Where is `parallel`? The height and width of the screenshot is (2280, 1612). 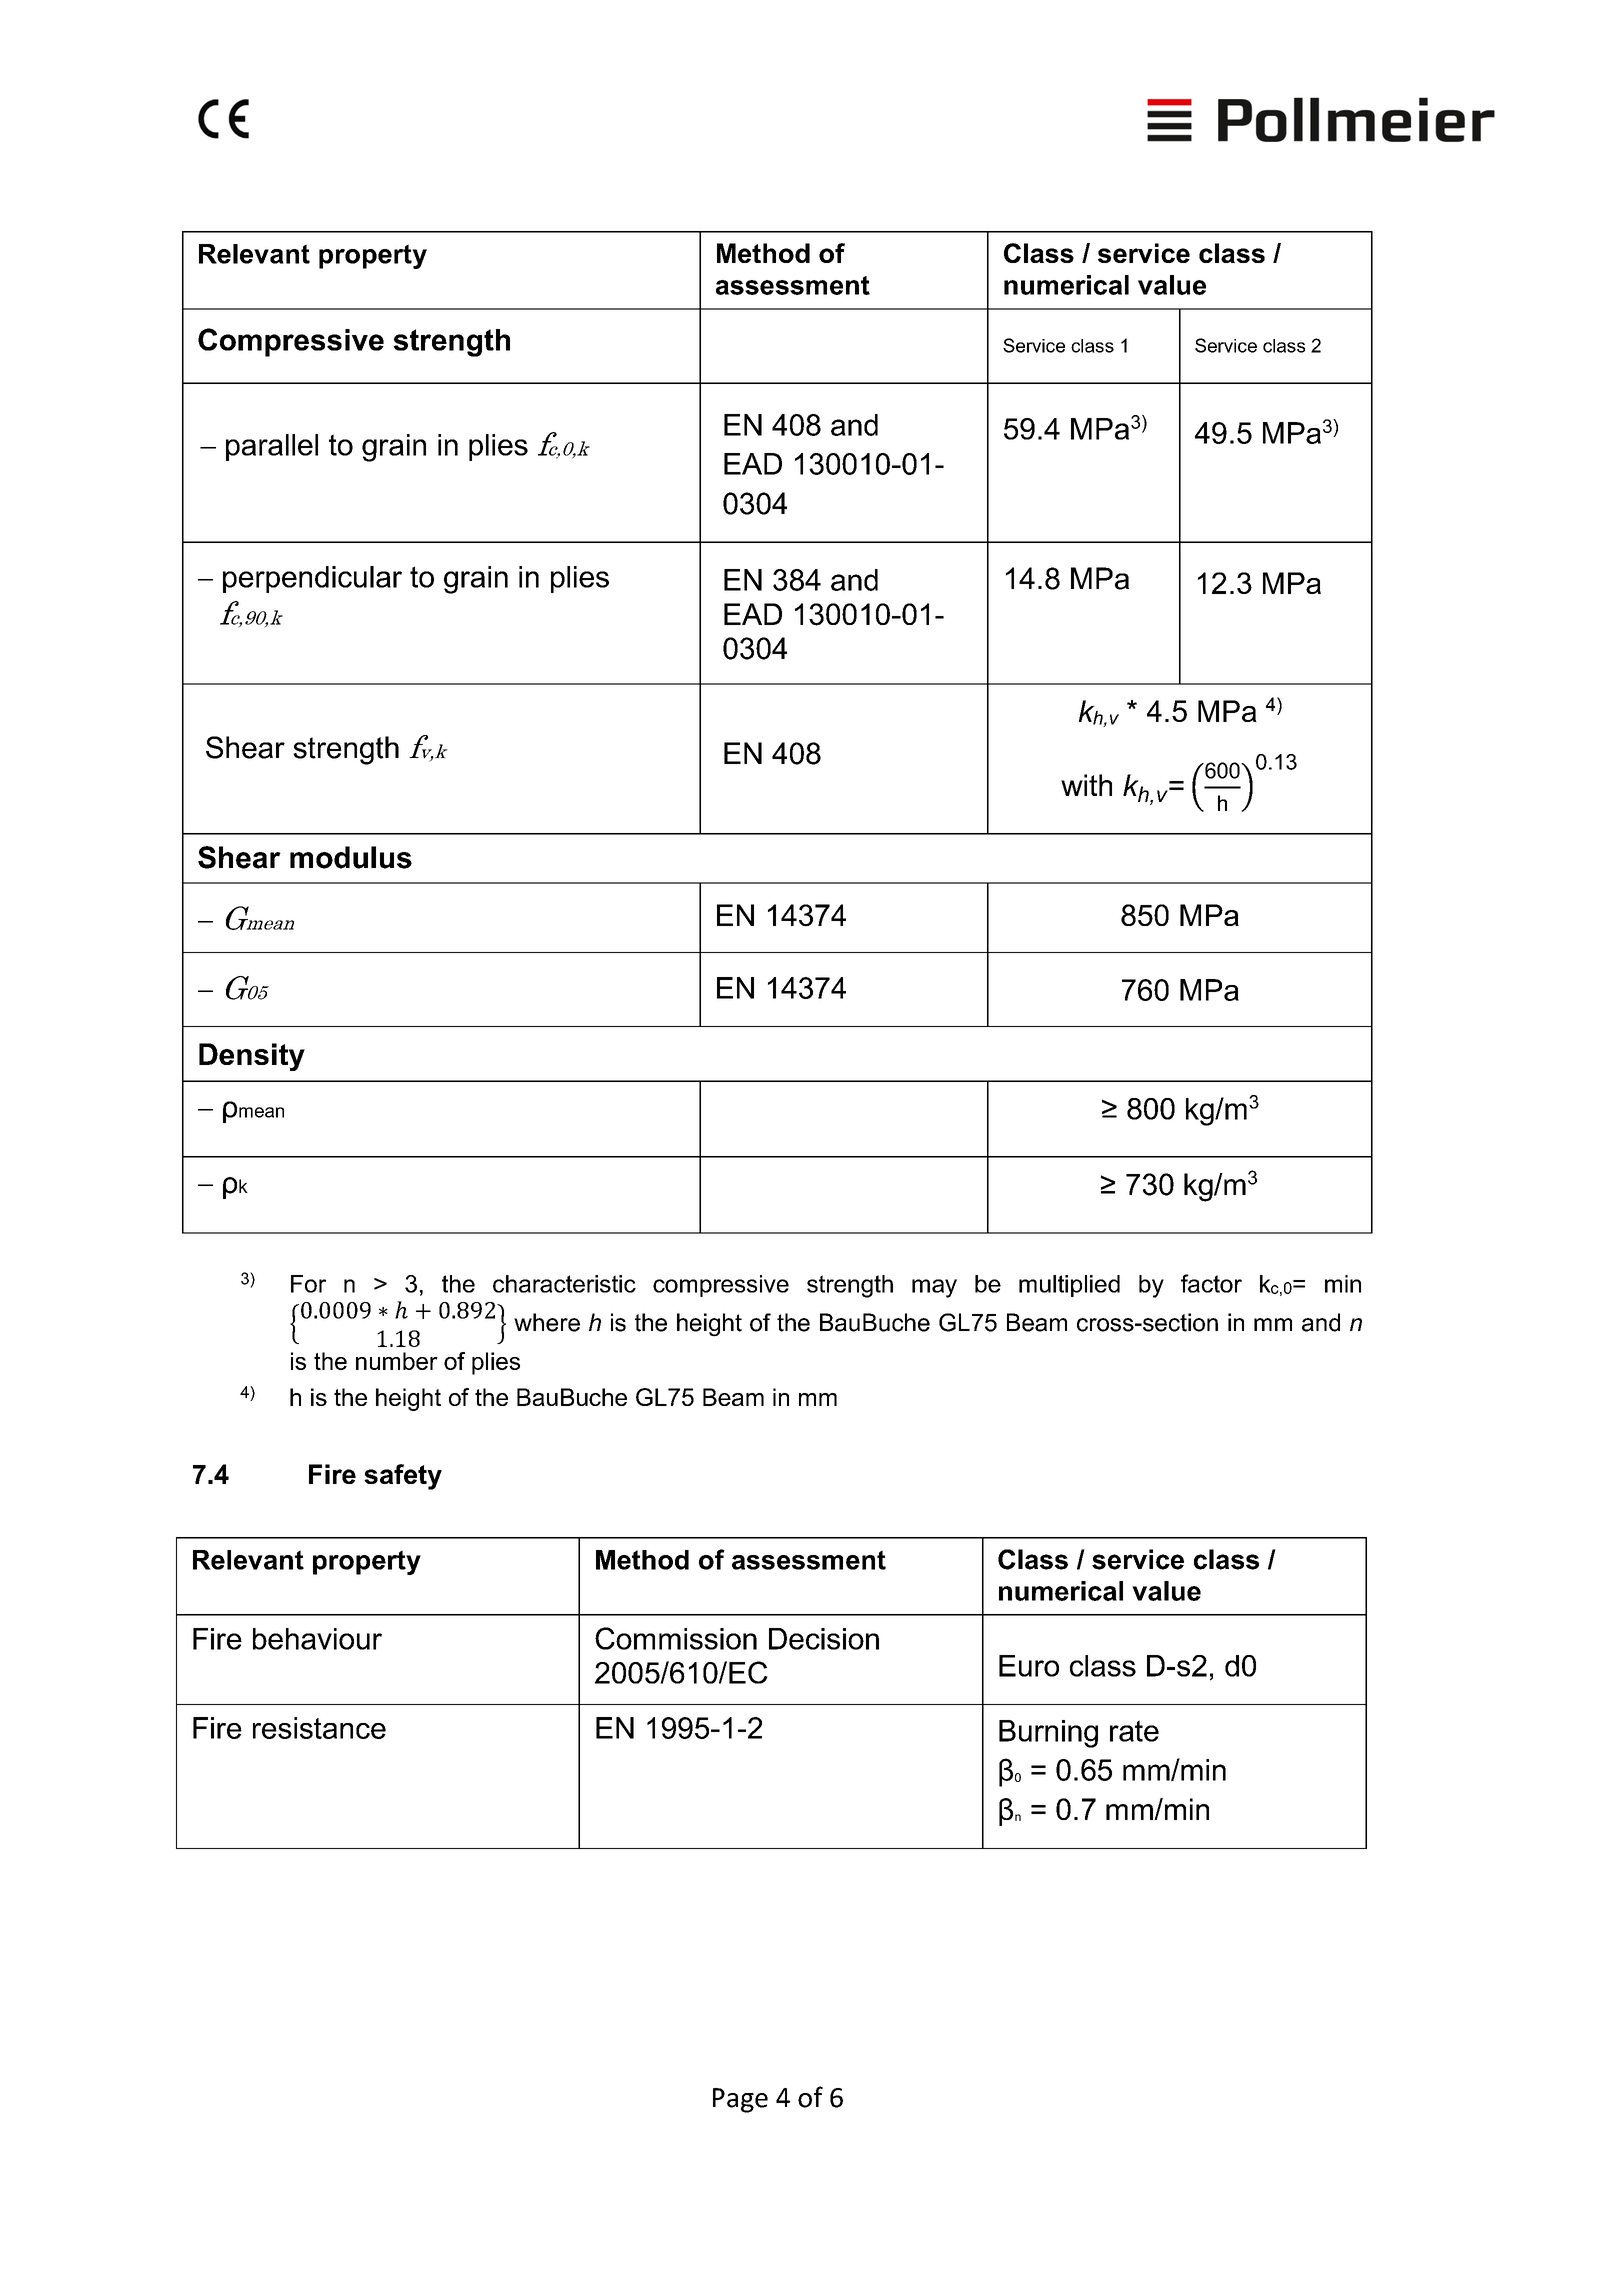 parallel is located at coordinates (272, 447).
